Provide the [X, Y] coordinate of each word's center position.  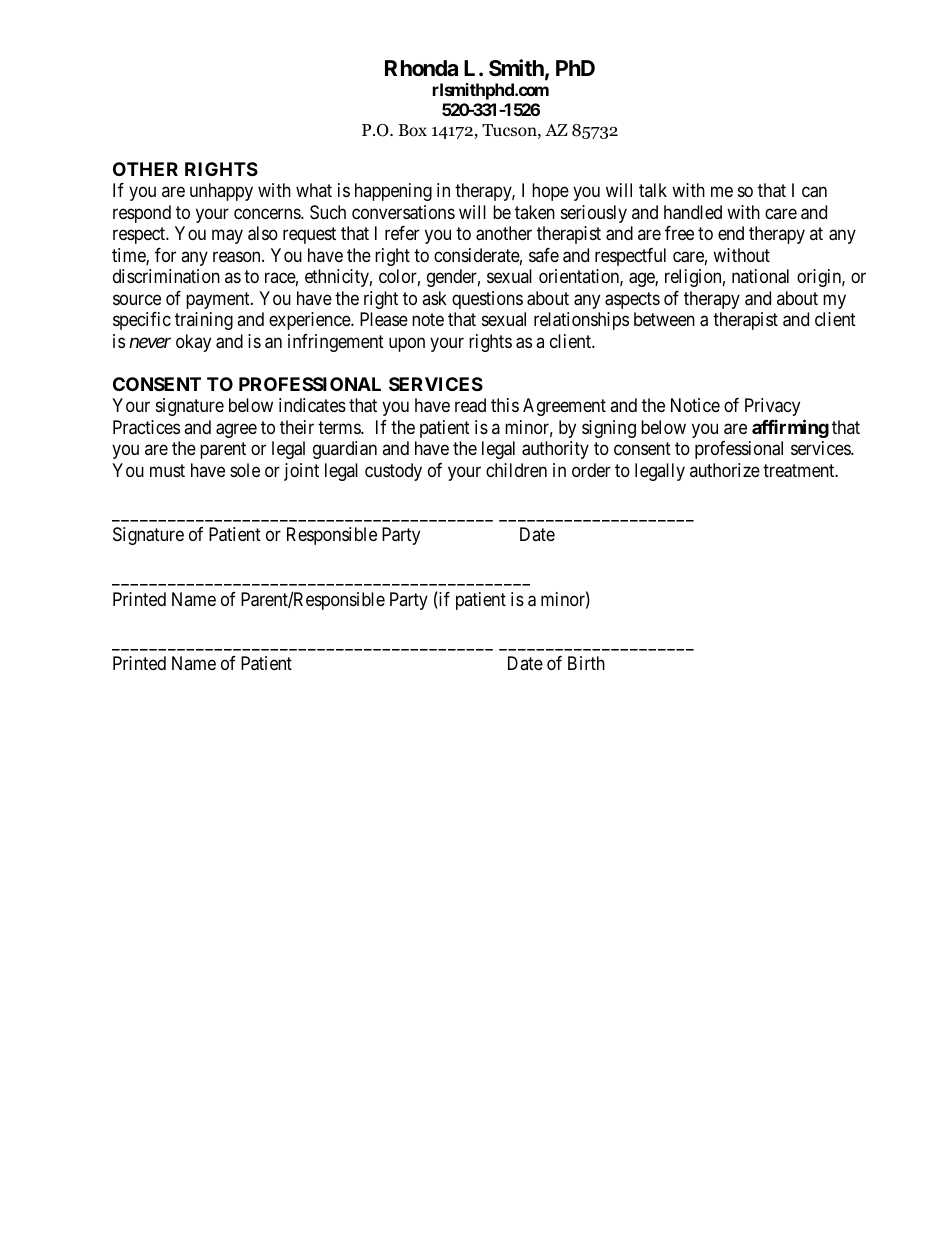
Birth [586, 663]
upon [407, 344]
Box [413, 130]
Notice [695, 405]
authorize [725, 470]
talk [653, 190]
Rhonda [421, 68]
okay [193, 343]
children [516, 470]
